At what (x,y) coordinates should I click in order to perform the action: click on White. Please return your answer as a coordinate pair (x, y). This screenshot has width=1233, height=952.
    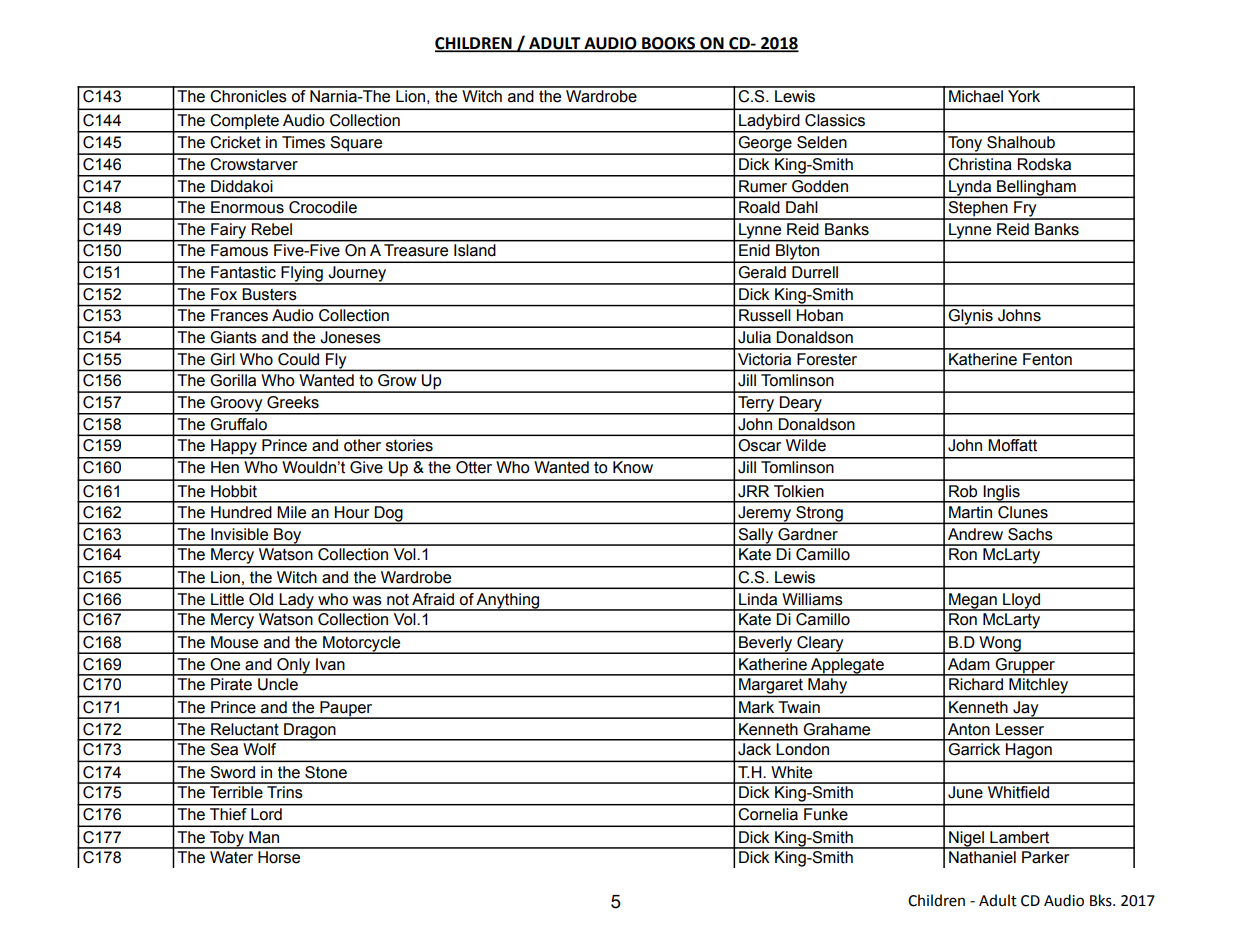
    Looking at the image, I should click on (791, 772).
